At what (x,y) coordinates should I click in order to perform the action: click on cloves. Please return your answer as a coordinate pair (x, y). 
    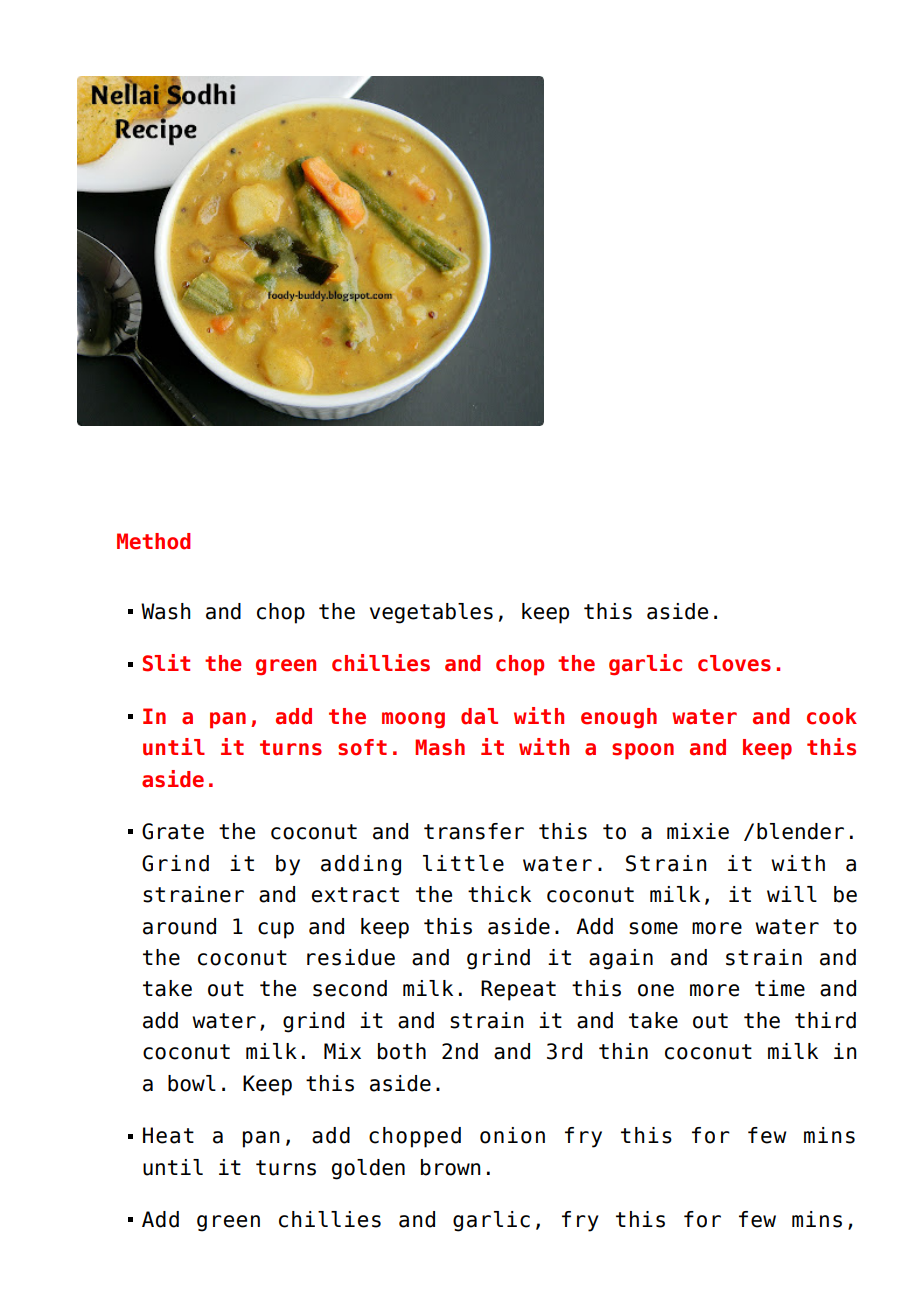
    Looking at the image, I should click on (734, 663).
